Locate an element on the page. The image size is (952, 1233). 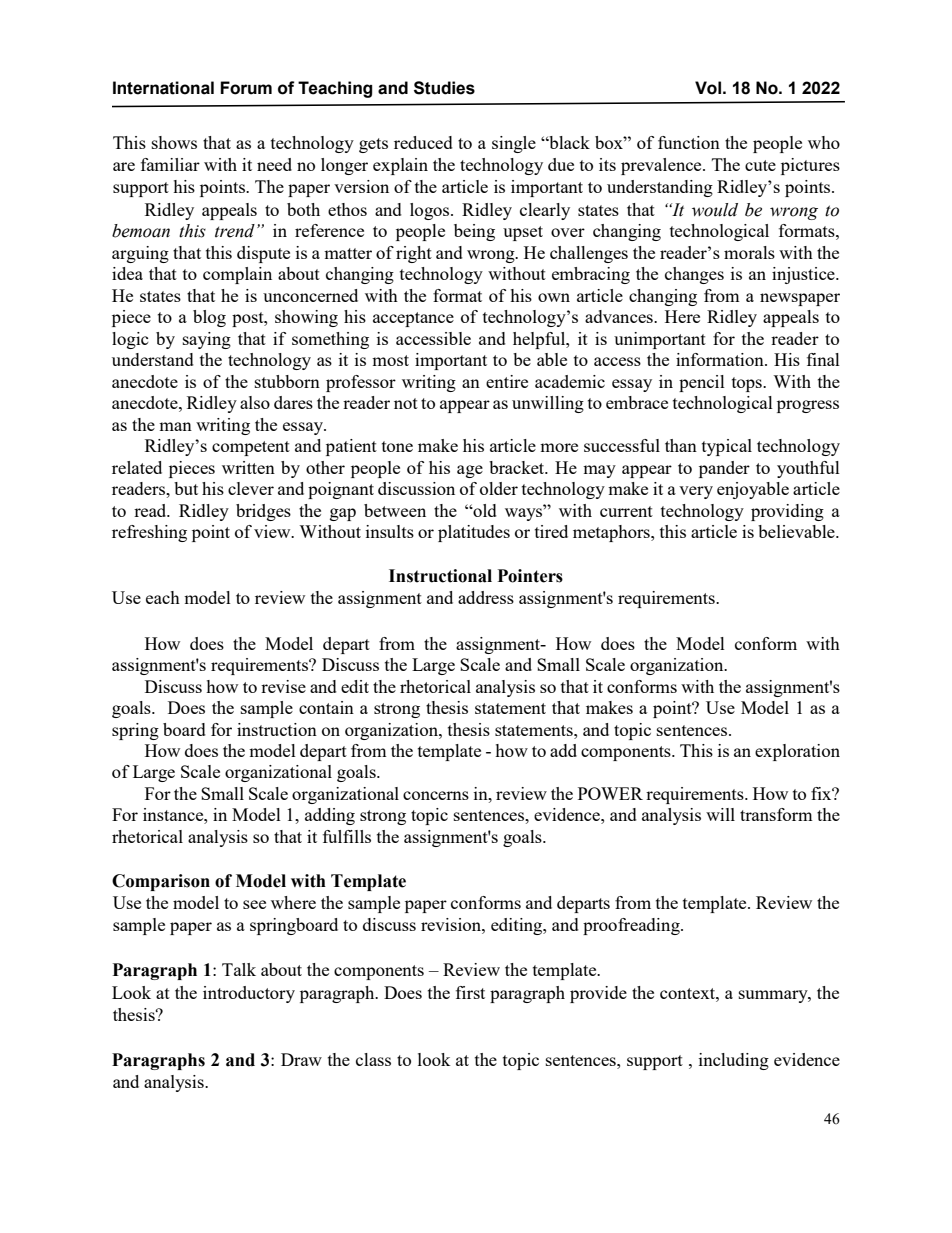
revise is located at coordinates (283, 686).
